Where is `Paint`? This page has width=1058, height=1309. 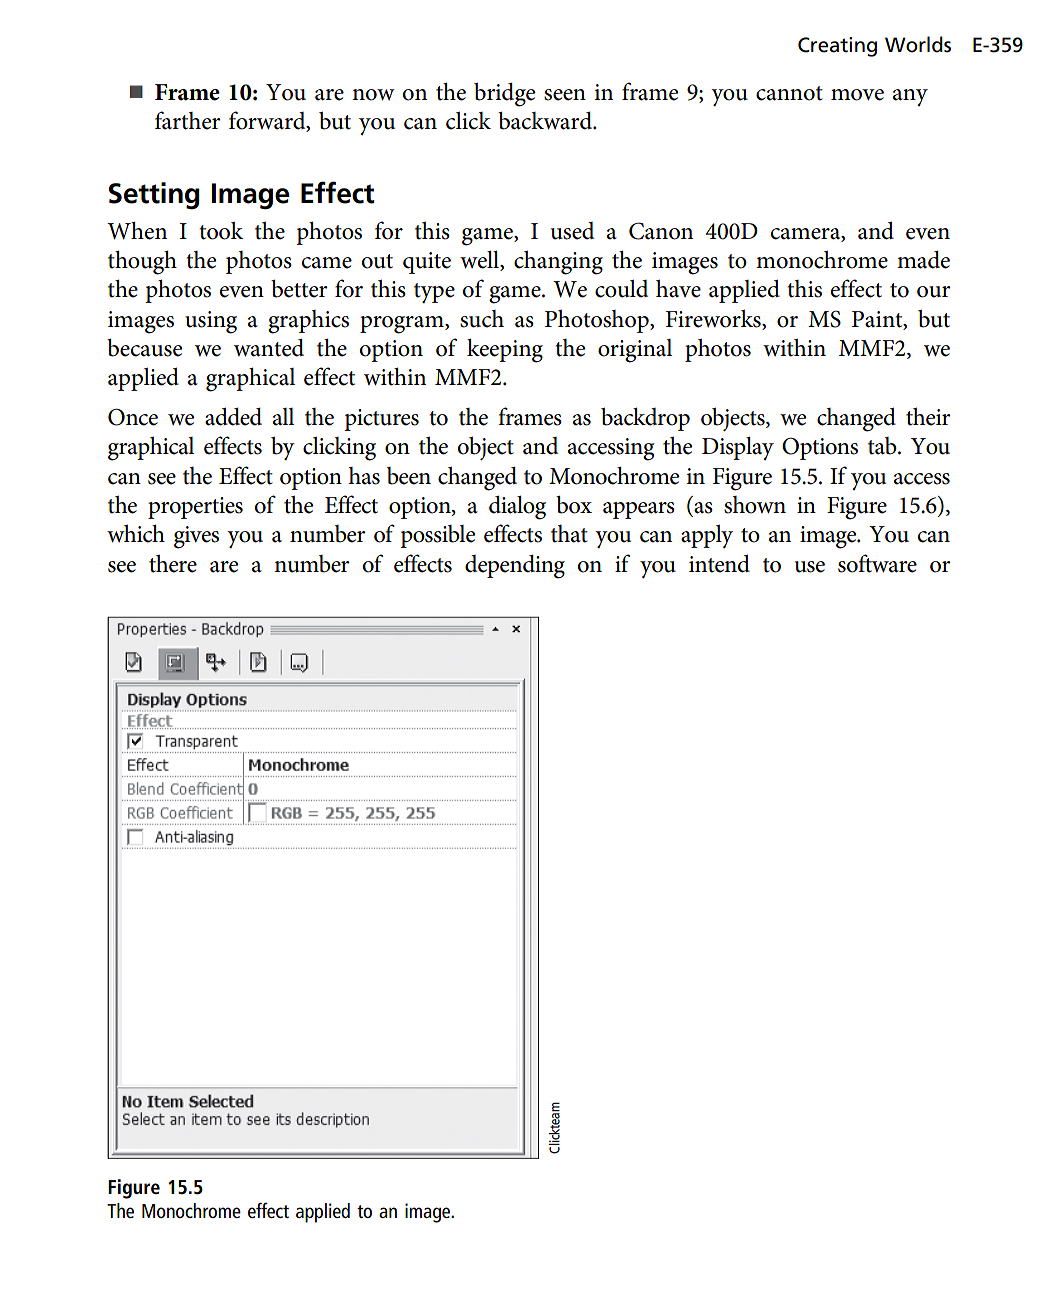
Paint is located at coordinates (878, 320).
